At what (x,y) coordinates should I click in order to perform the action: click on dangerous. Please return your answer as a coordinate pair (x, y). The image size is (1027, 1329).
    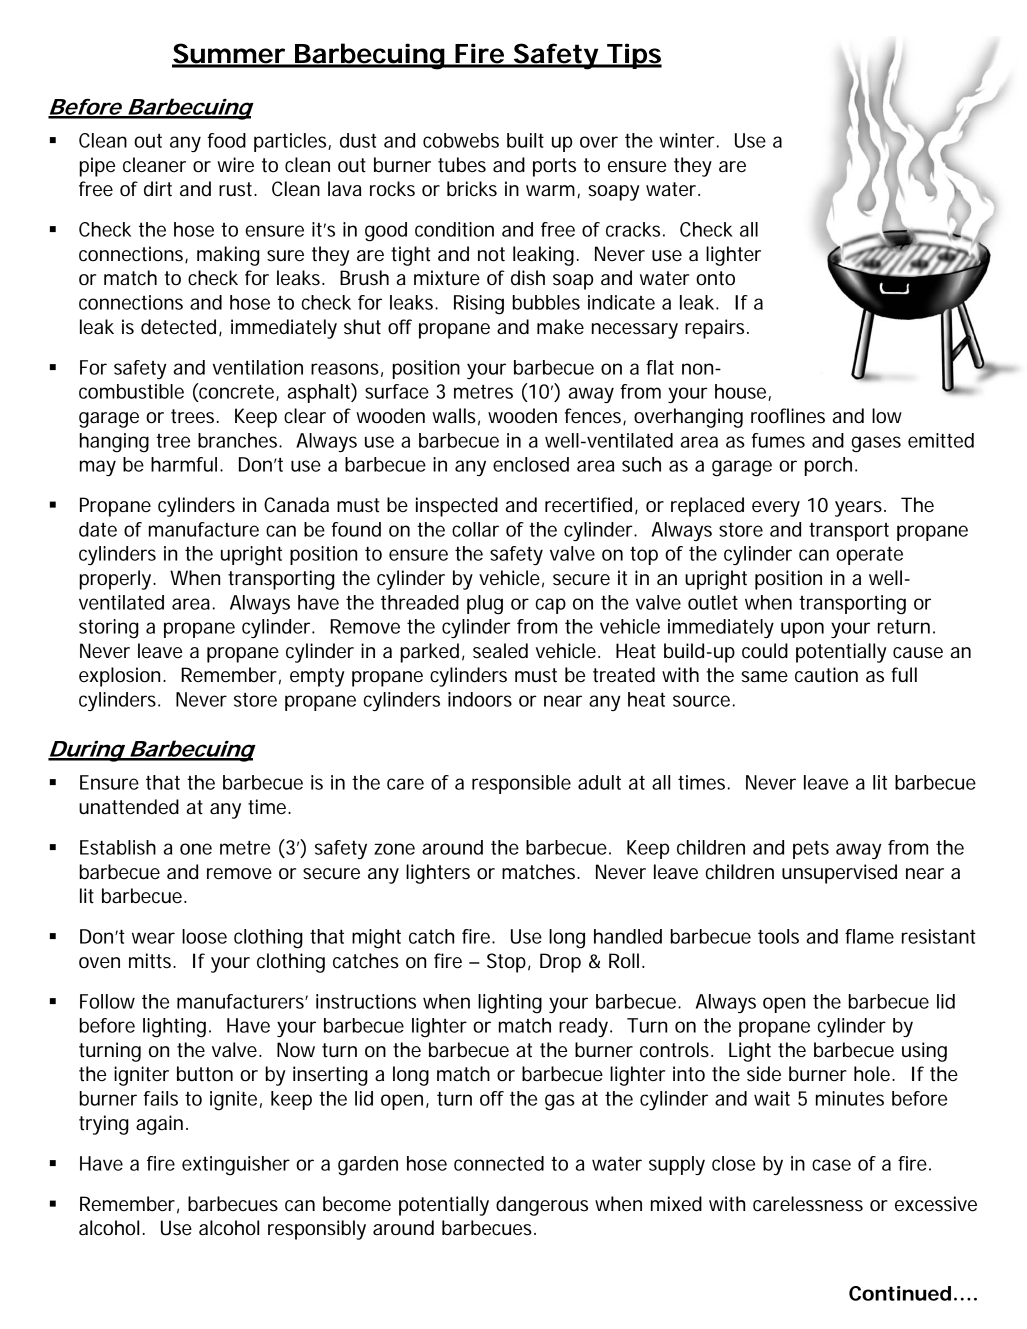
    Looking at the image, I should click on (542, 1206).
